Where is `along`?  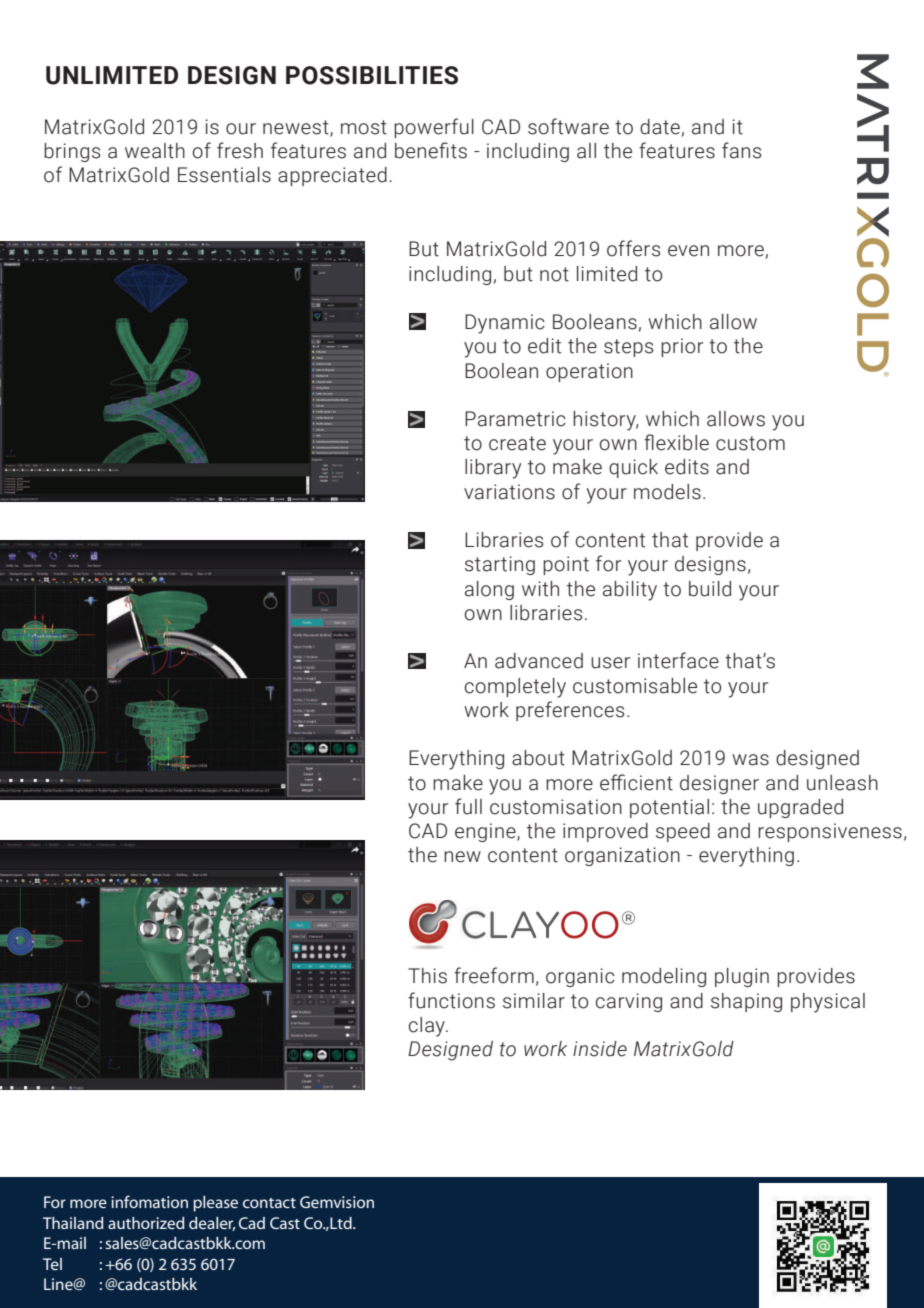
along is located at coordinates (489, 590).
